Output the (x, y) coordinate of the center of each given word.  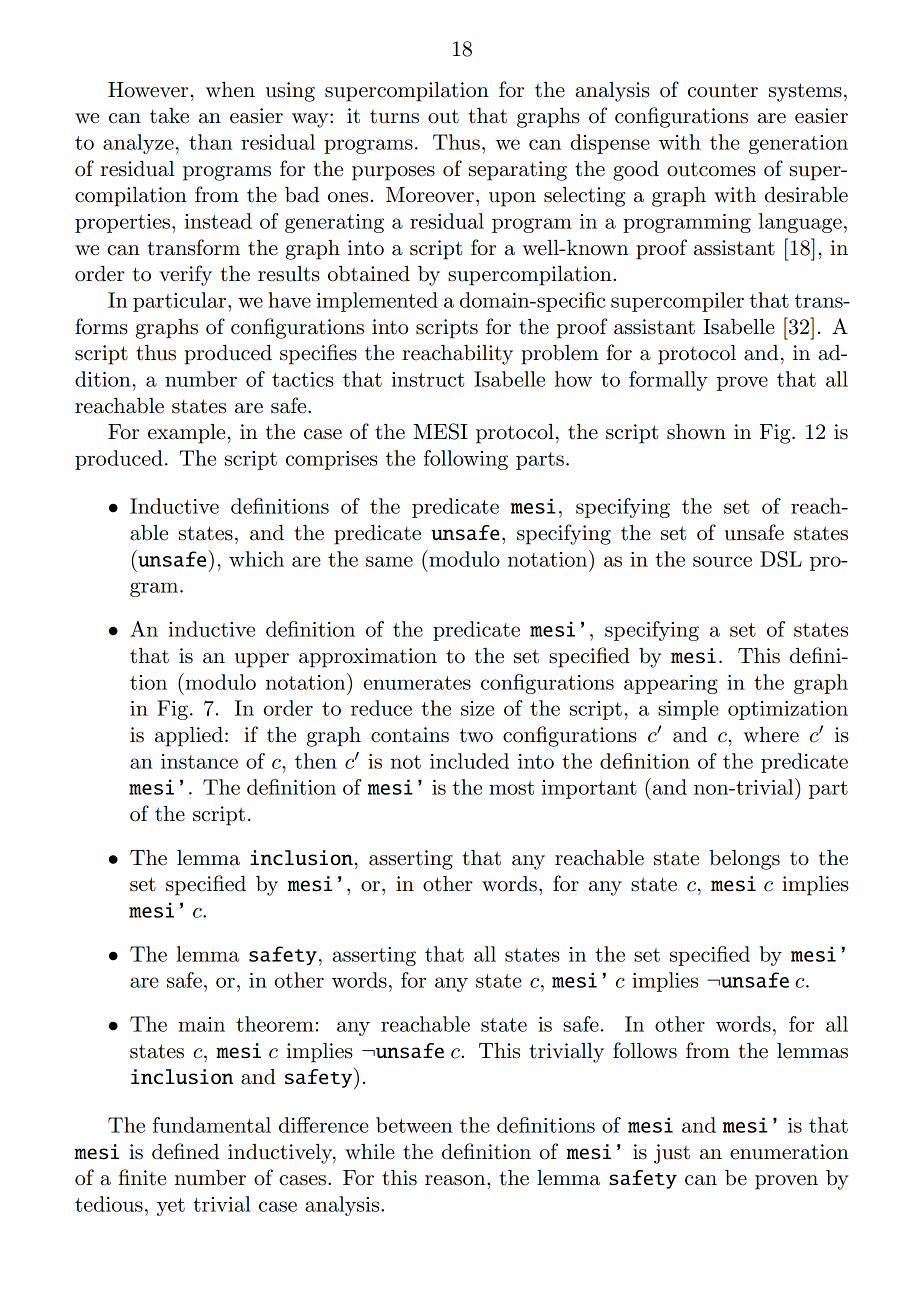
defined (185, 1151)
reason (456, 1180)
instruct (428, 379)
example (188, 434)
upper (262, 660)
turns (394, 117)
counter (723, 90)
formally (668, 381)
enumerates (417, 683)
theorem (275, 1024)
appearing (671, 684)
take (169, 116)
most (511, 788)
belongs (744, 860)
